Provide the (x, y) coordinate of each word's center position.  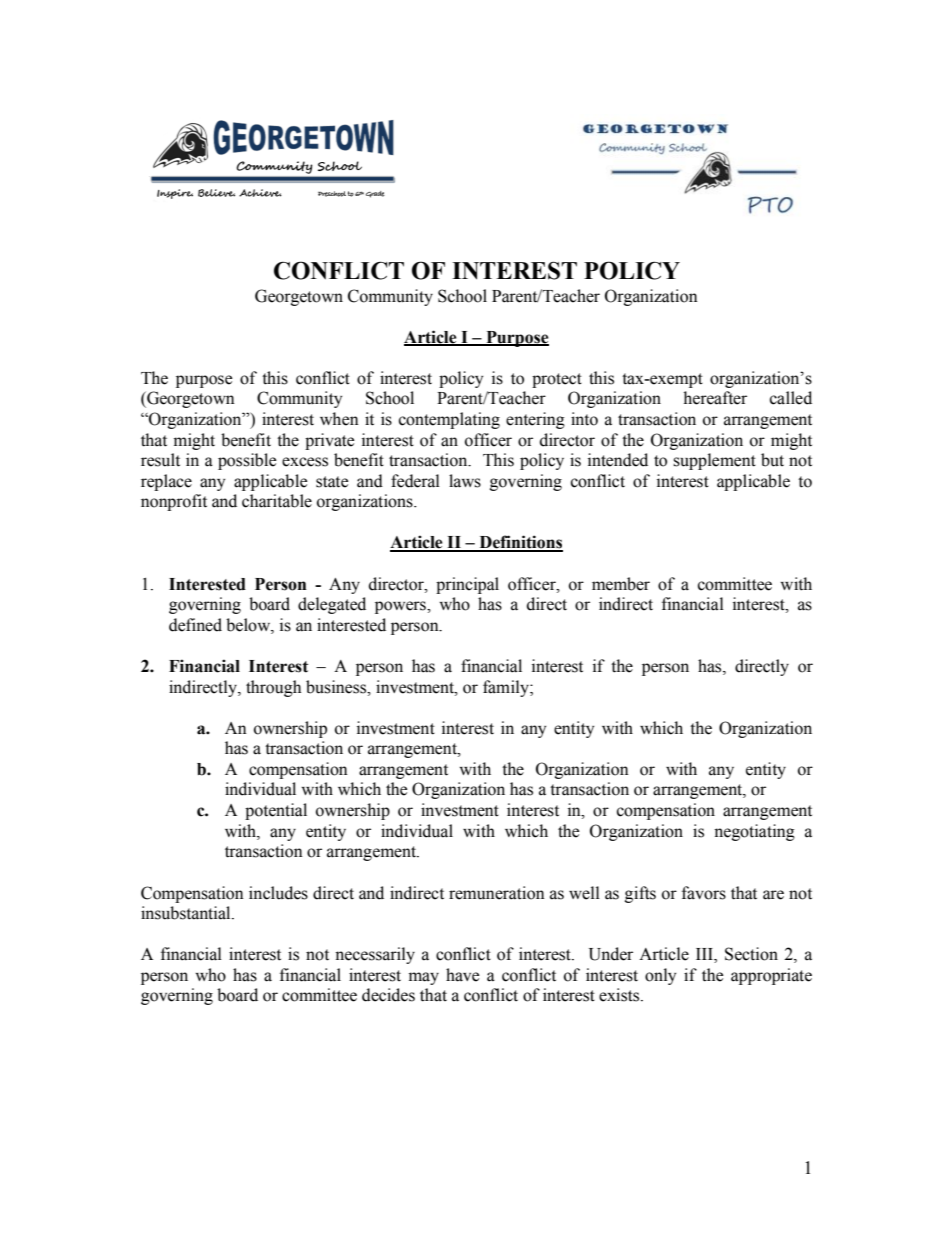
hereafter (715, 398)
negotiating (754, 832)
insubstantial (187, 913)
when (339, 419)
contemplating (449, 420)
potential (276, 811)
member (621, 584)
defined (195, 625)
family (507, 688)
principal (467, 585)
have (462, 975)
